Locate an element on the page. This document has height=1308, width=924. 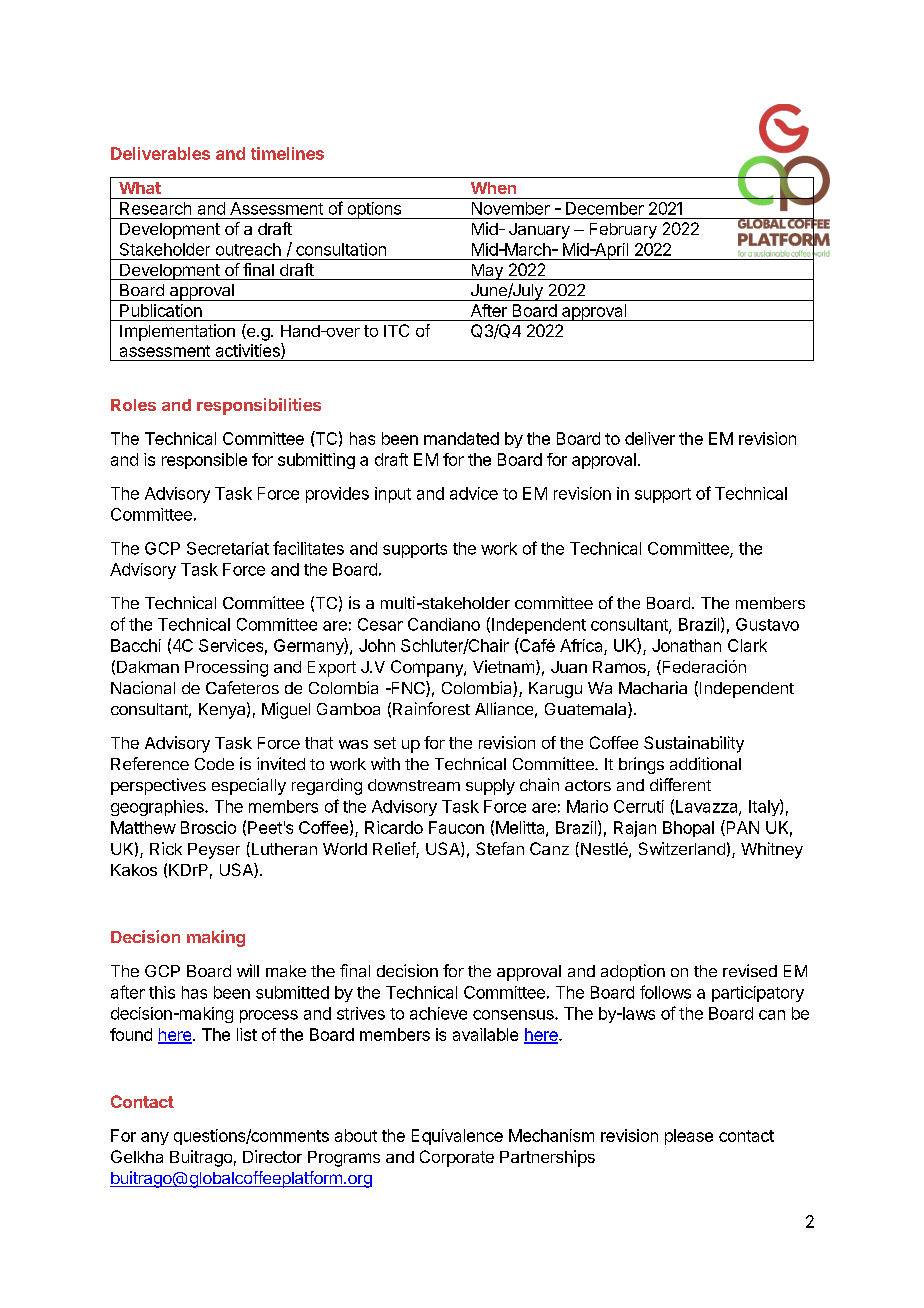
Director is located at coordinates (272, 1156).
